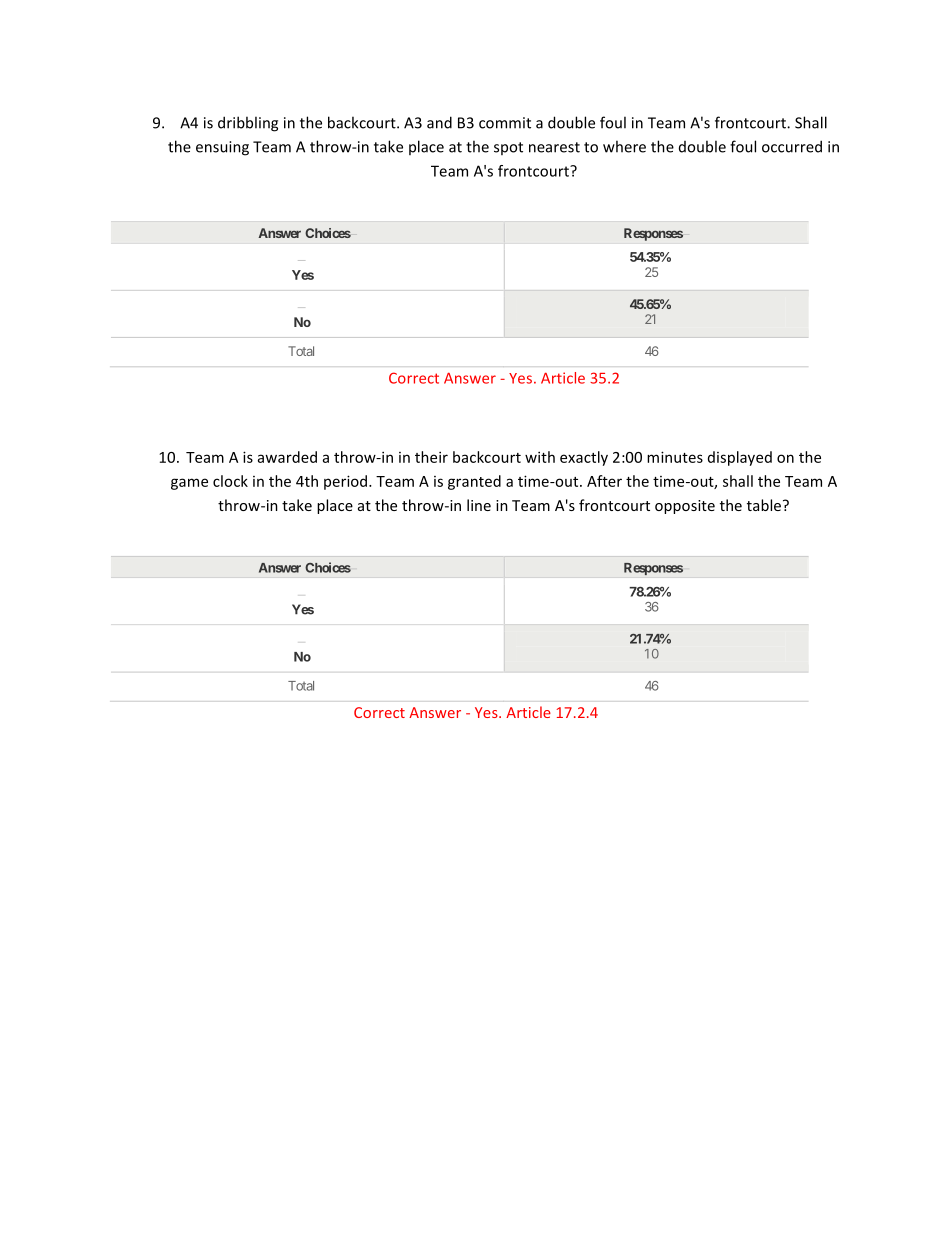  What do you see at coordinates (230, 481) in the screenshot?
I see `clock` at bounding box center [230, 481].
